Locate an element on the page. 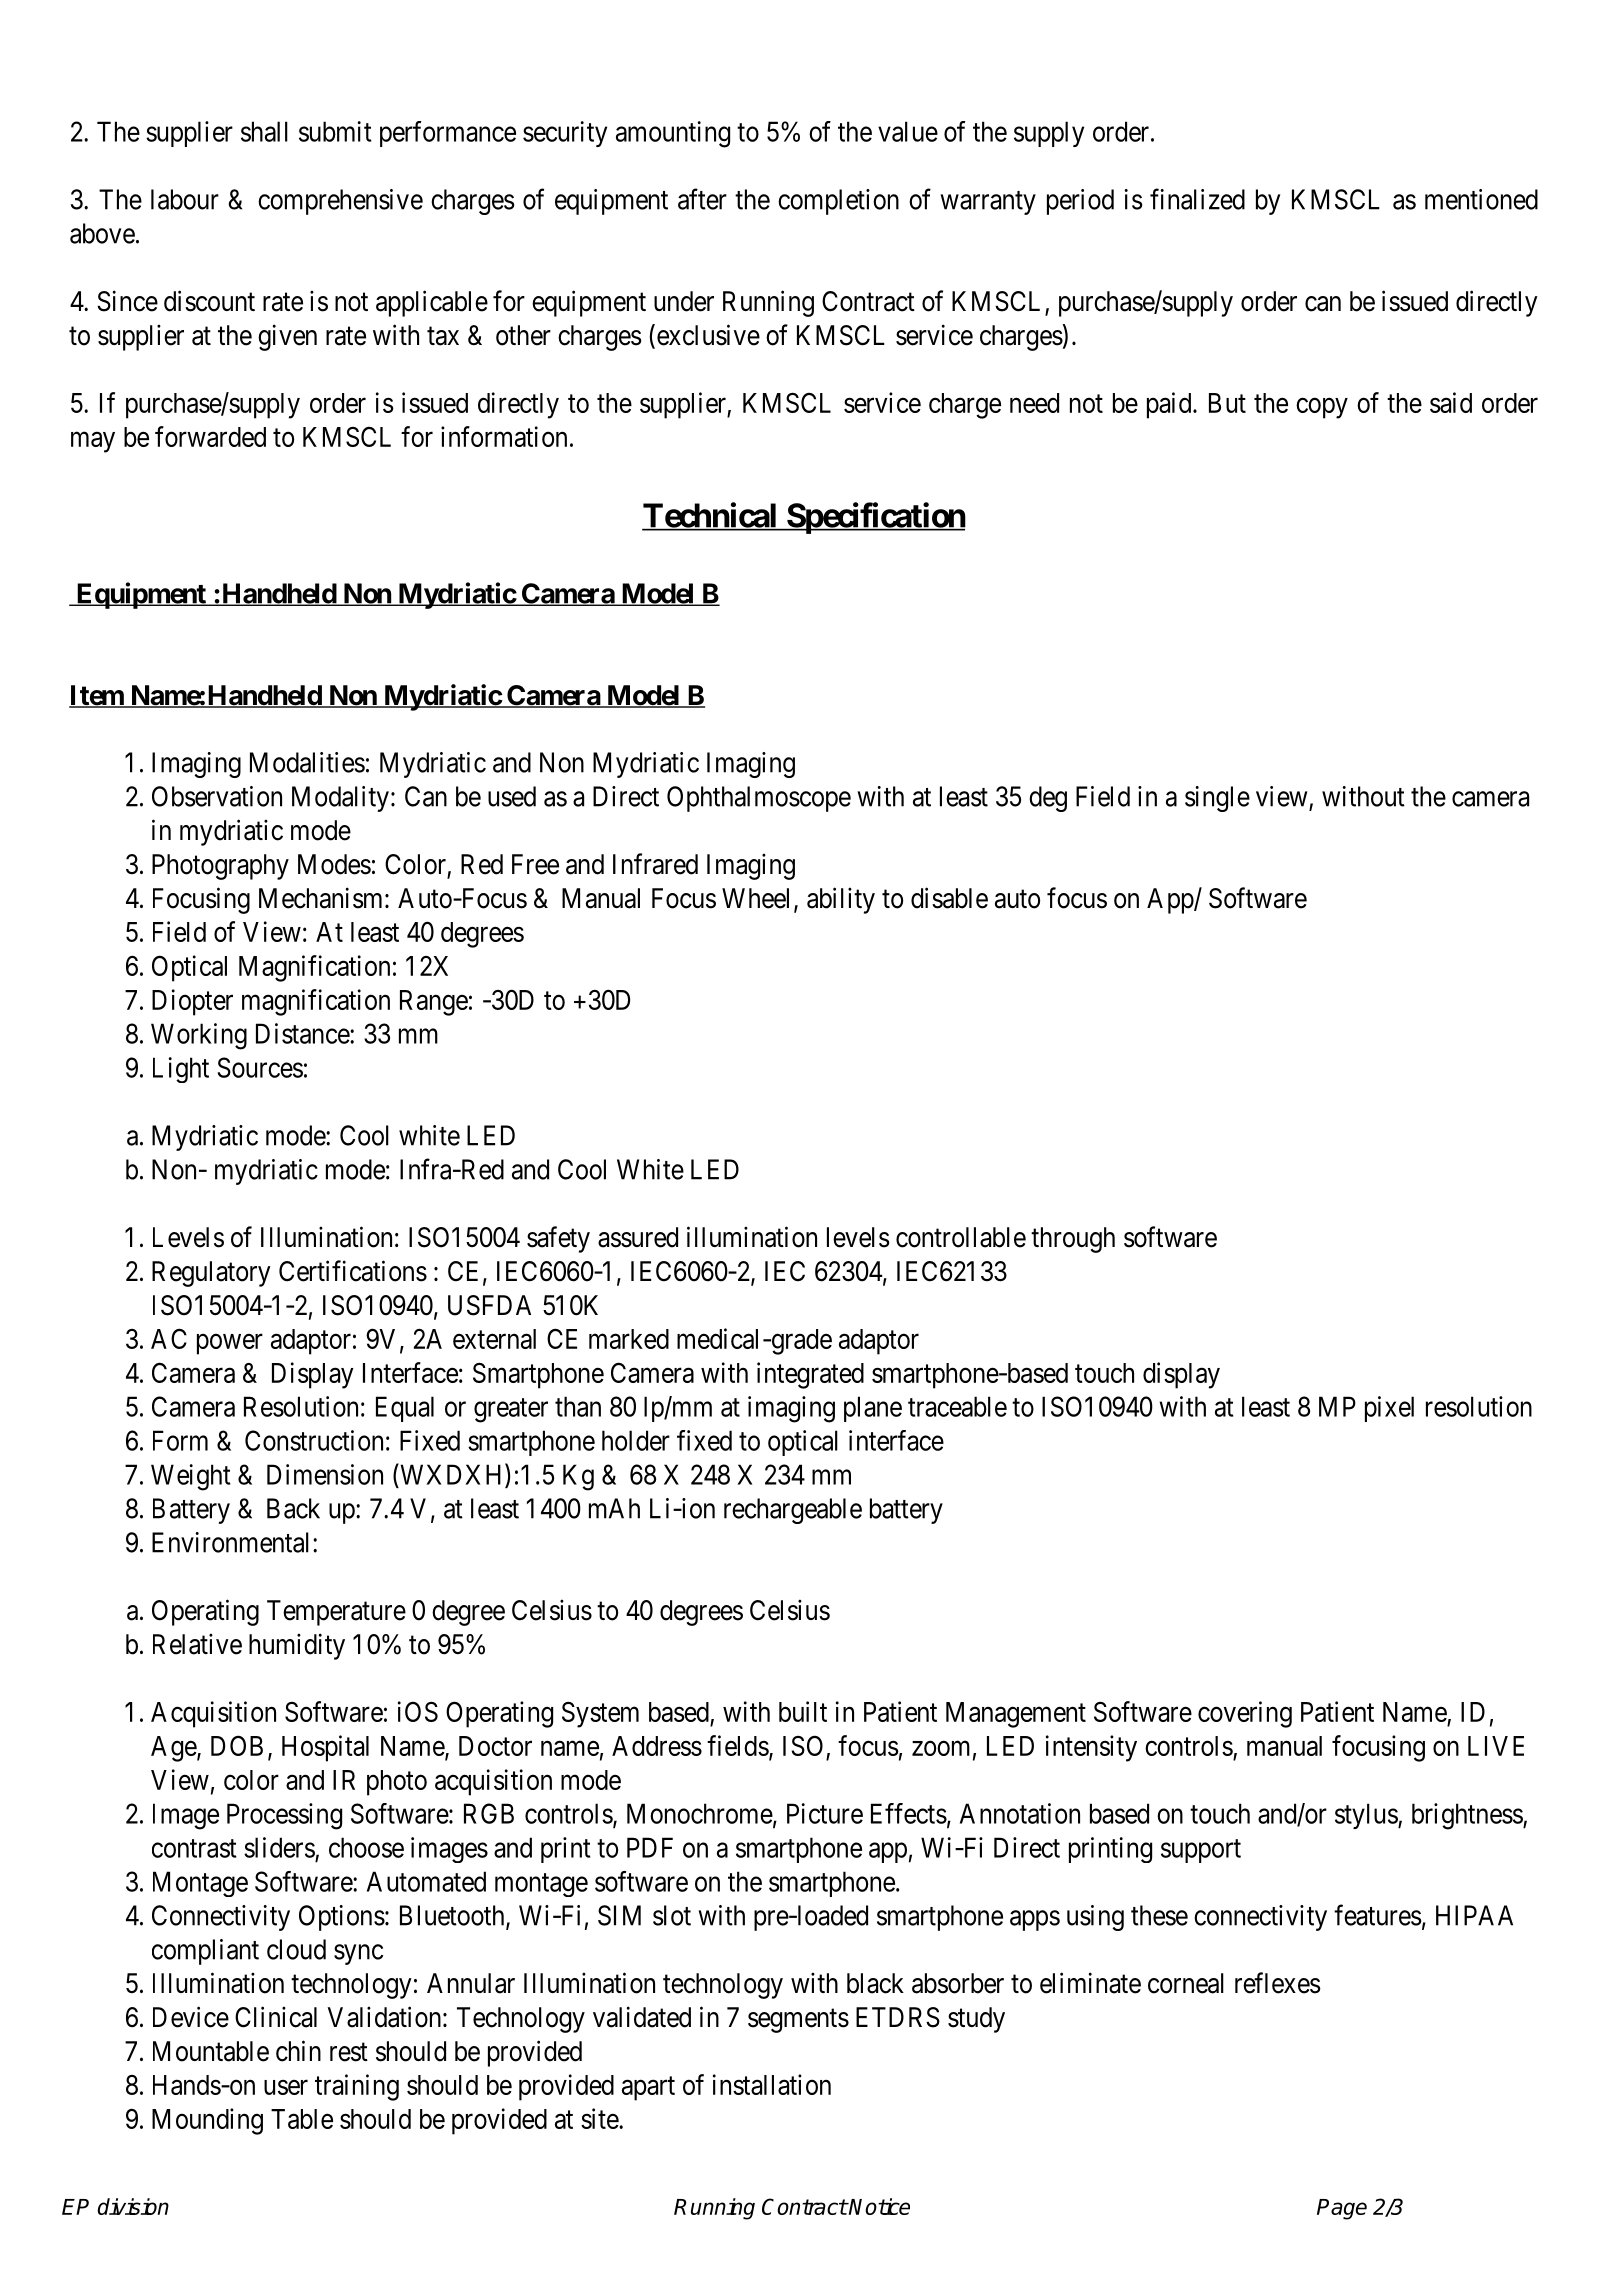 The height and width of the page is (2284, 1615). covering is located at coordinates (1245, 1714).
